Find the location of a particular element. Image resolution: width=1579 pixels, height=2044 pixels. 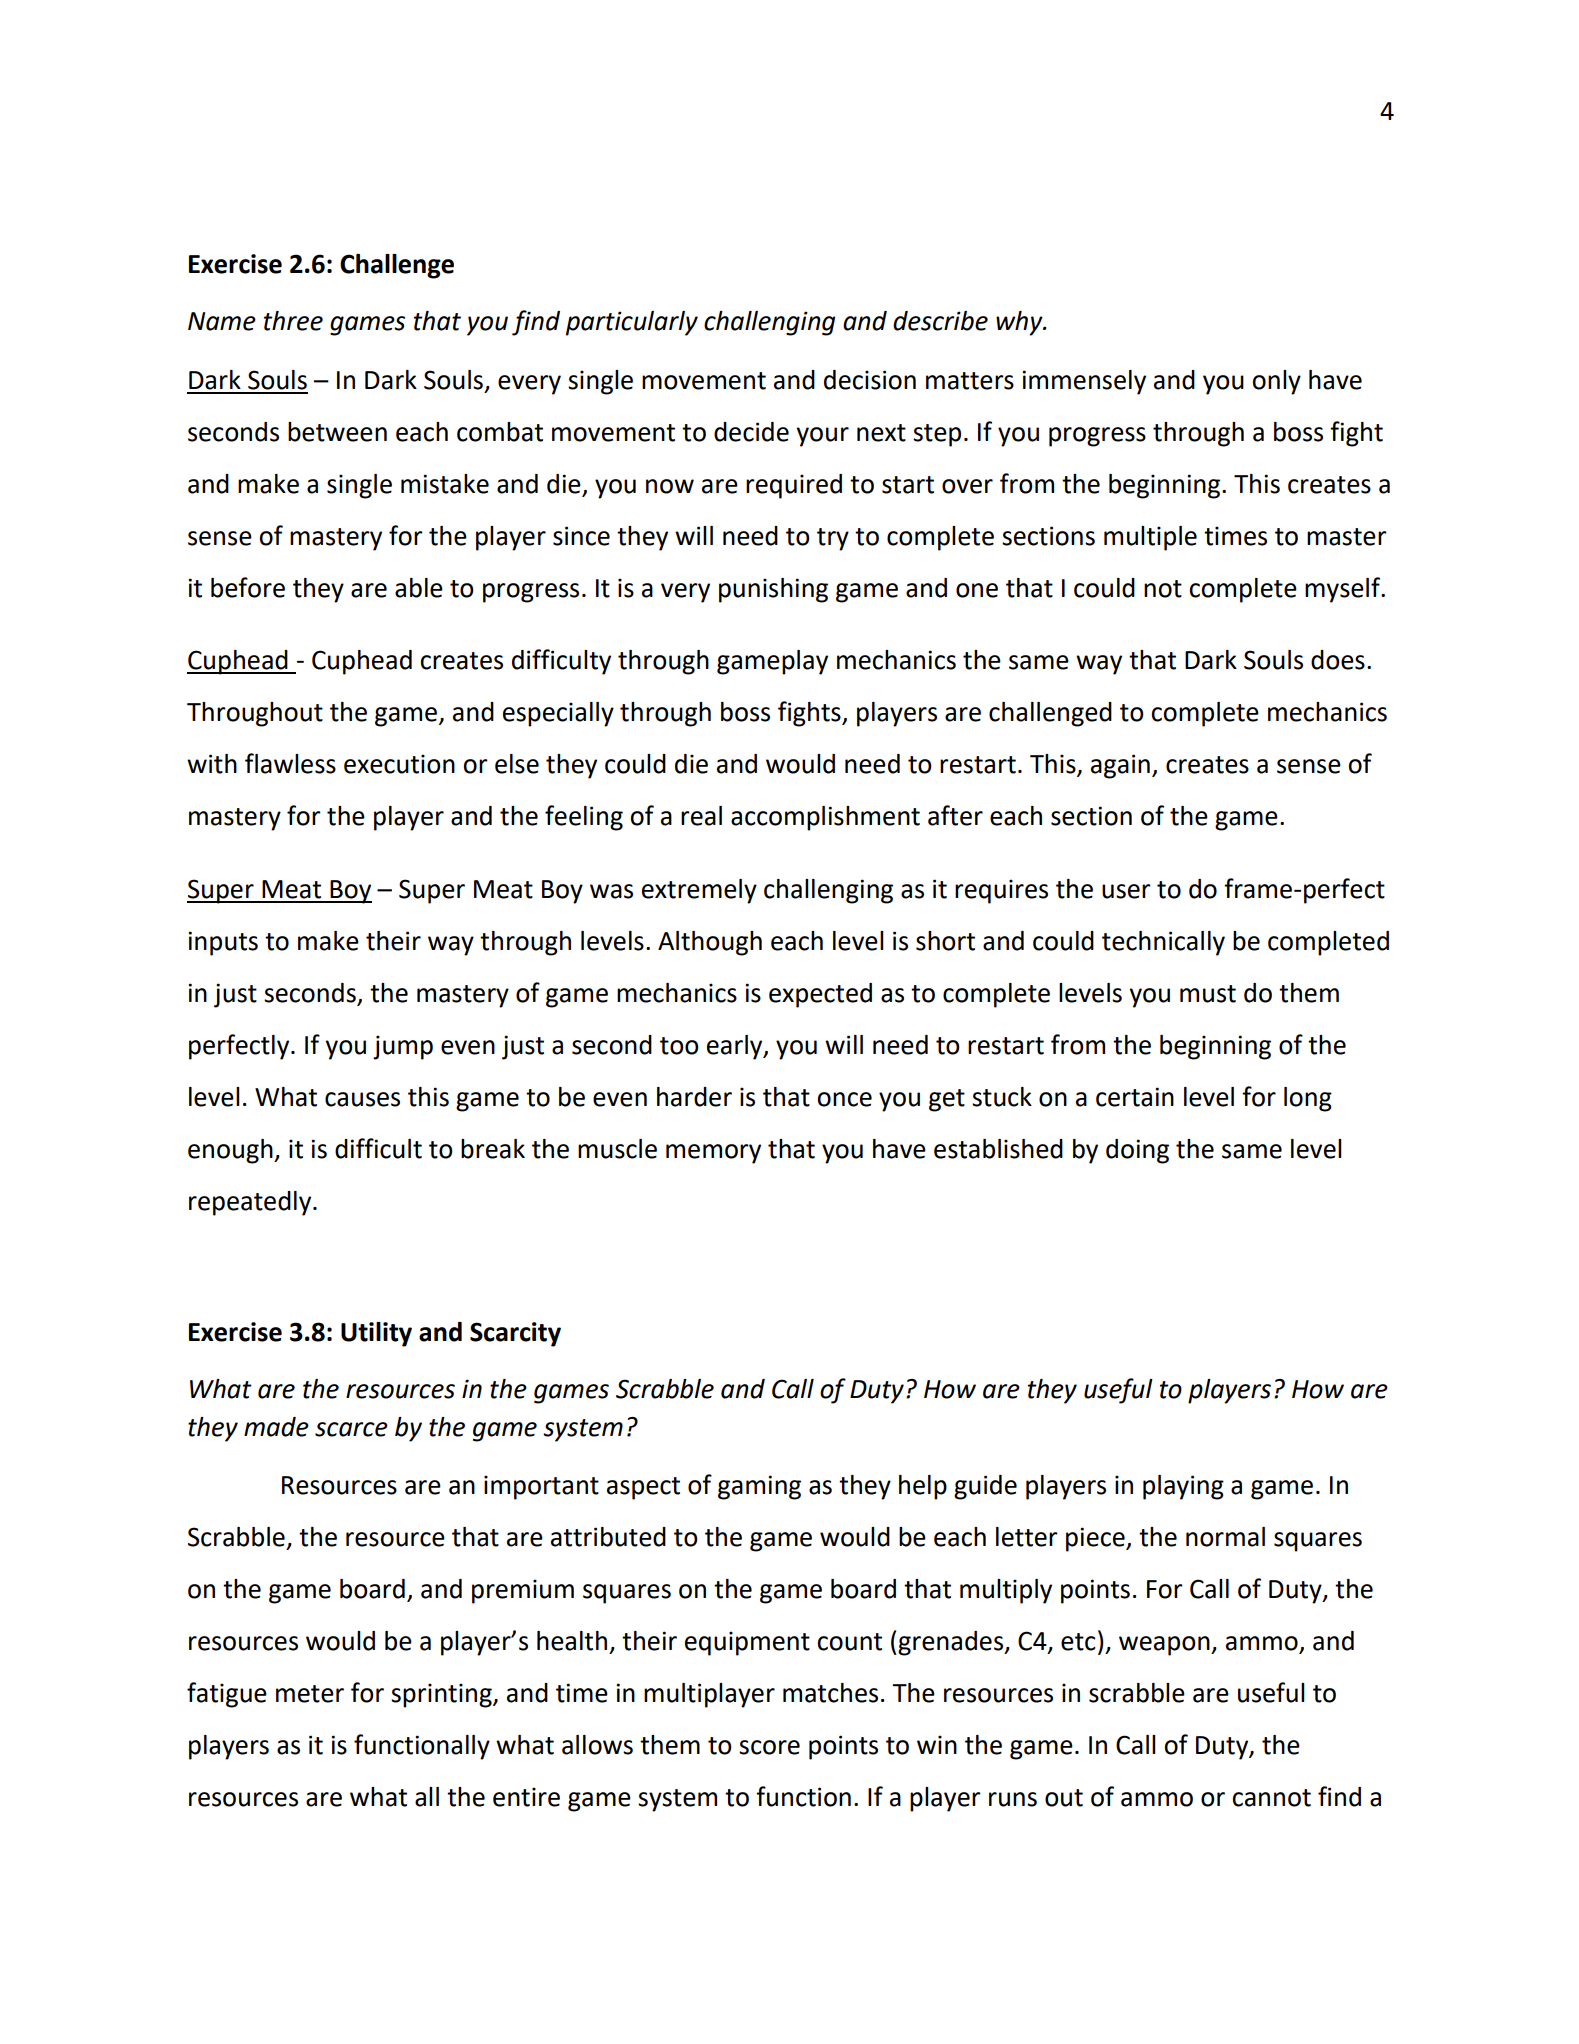

jump is located at coordinates (403, 1047).
